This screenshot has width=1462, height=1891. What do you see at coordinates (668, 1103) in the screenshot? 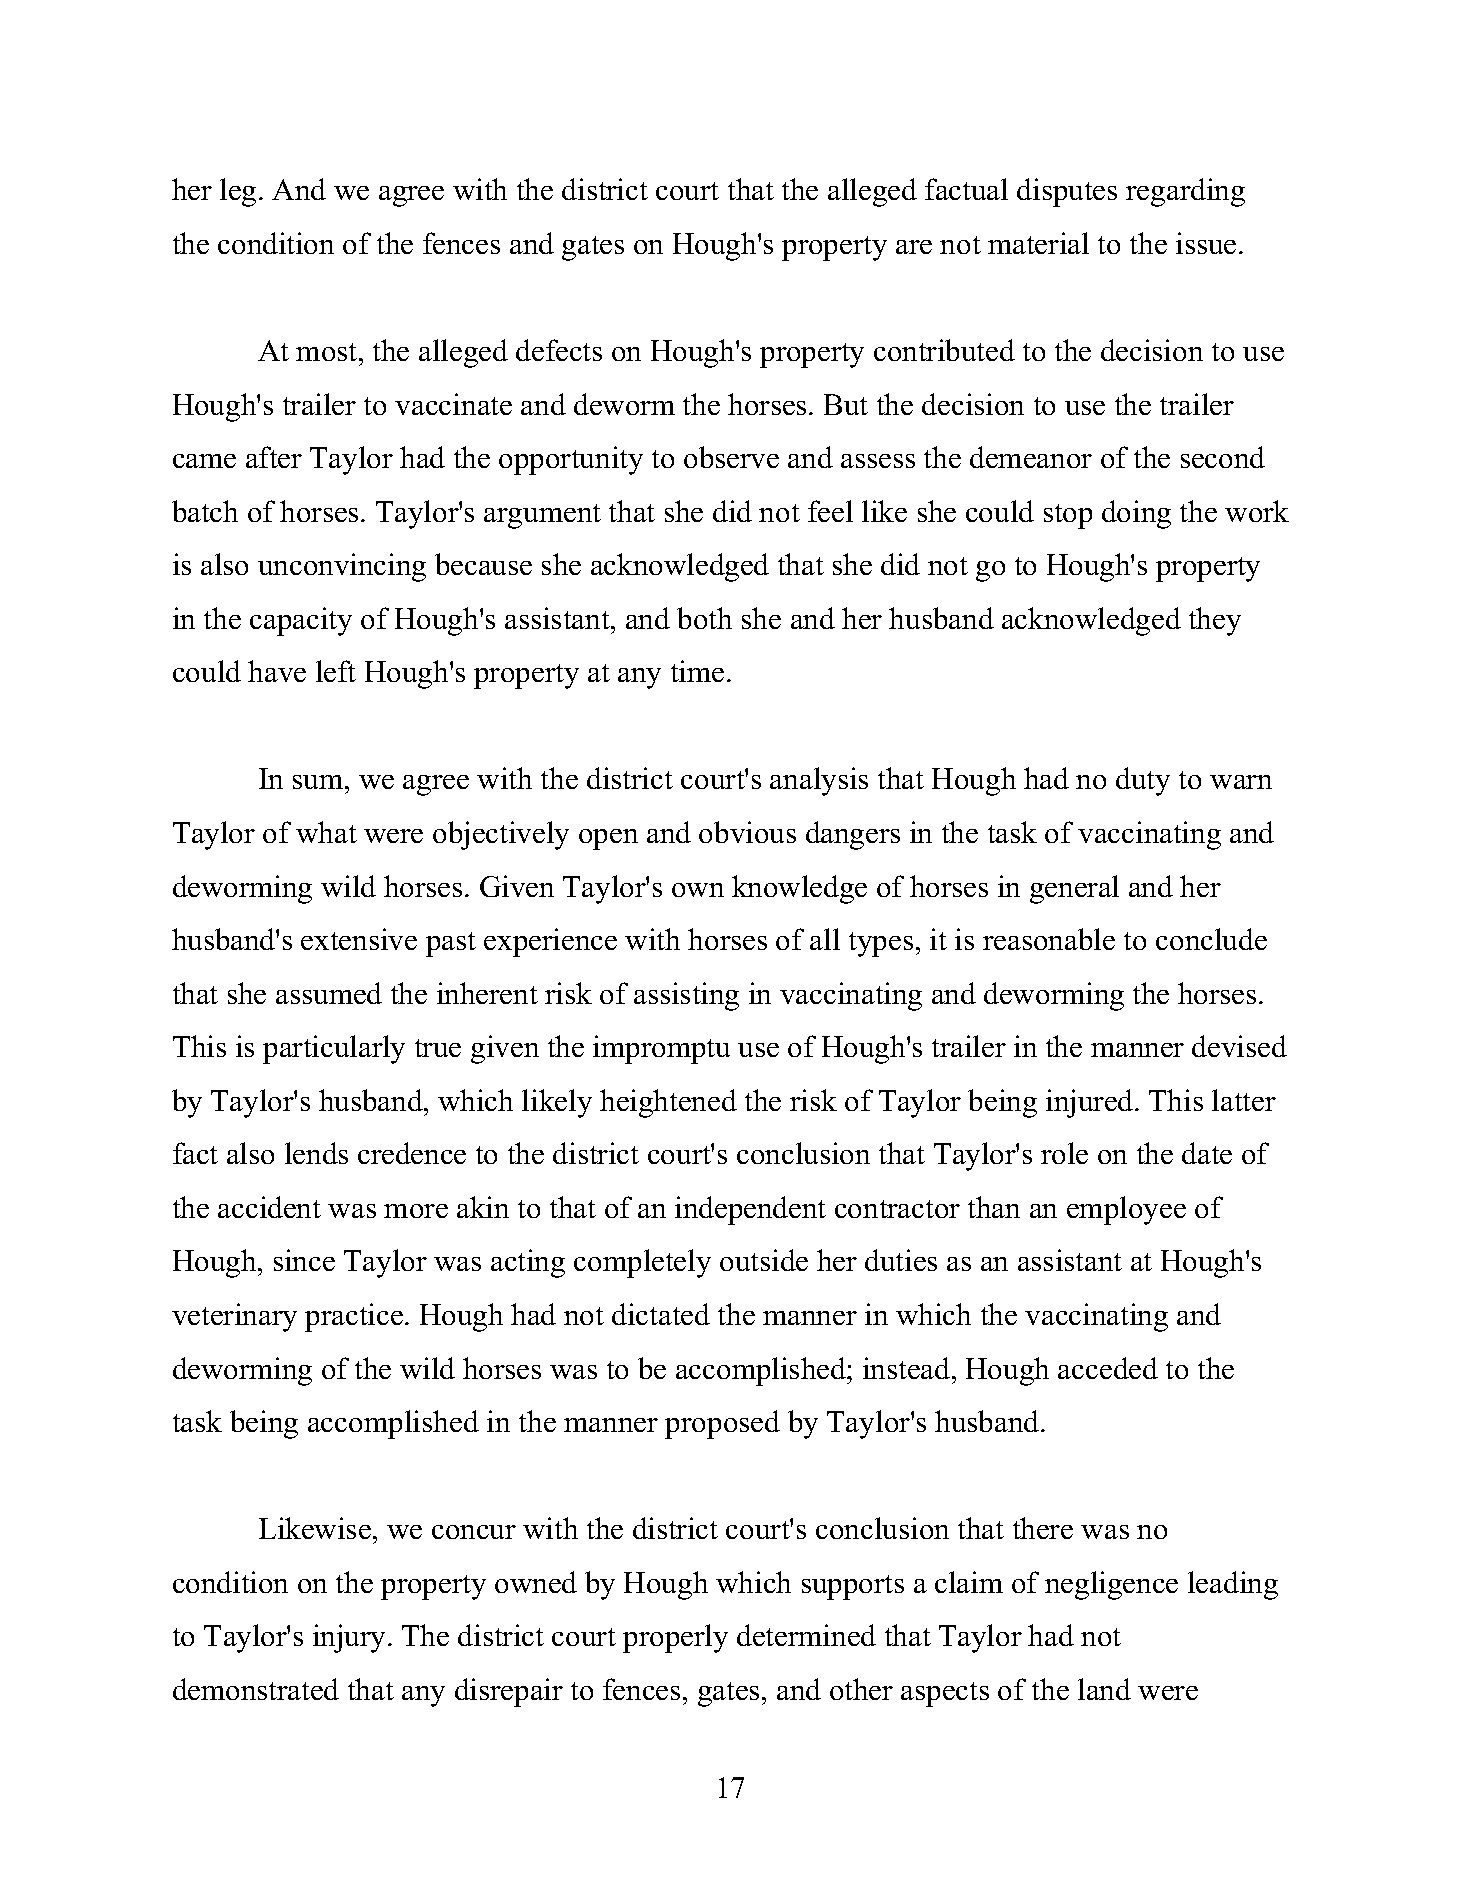
I see `heightened` at bounding box center [668, 1103].
